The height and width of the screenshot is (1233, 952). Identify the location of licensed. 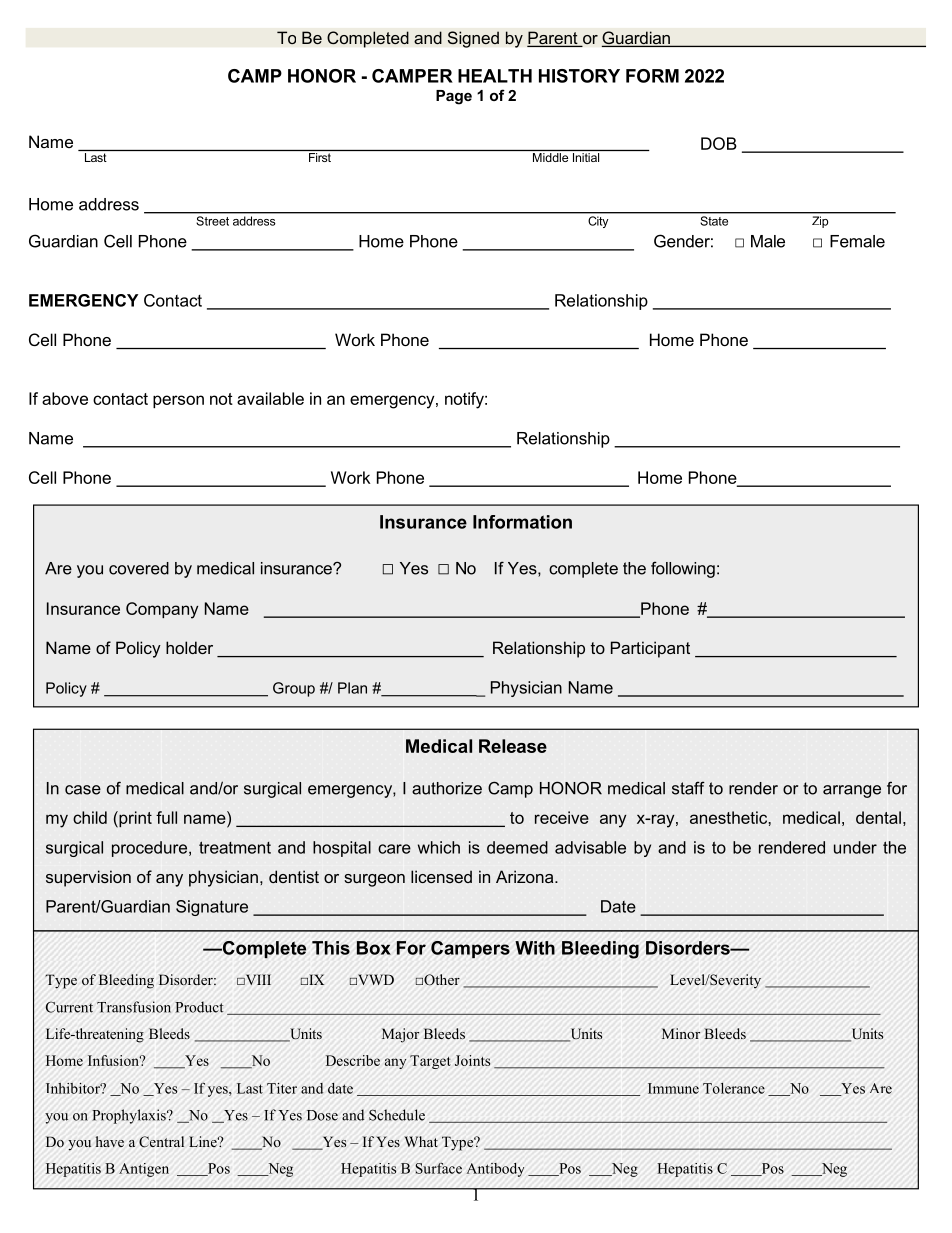
(441, 876).
